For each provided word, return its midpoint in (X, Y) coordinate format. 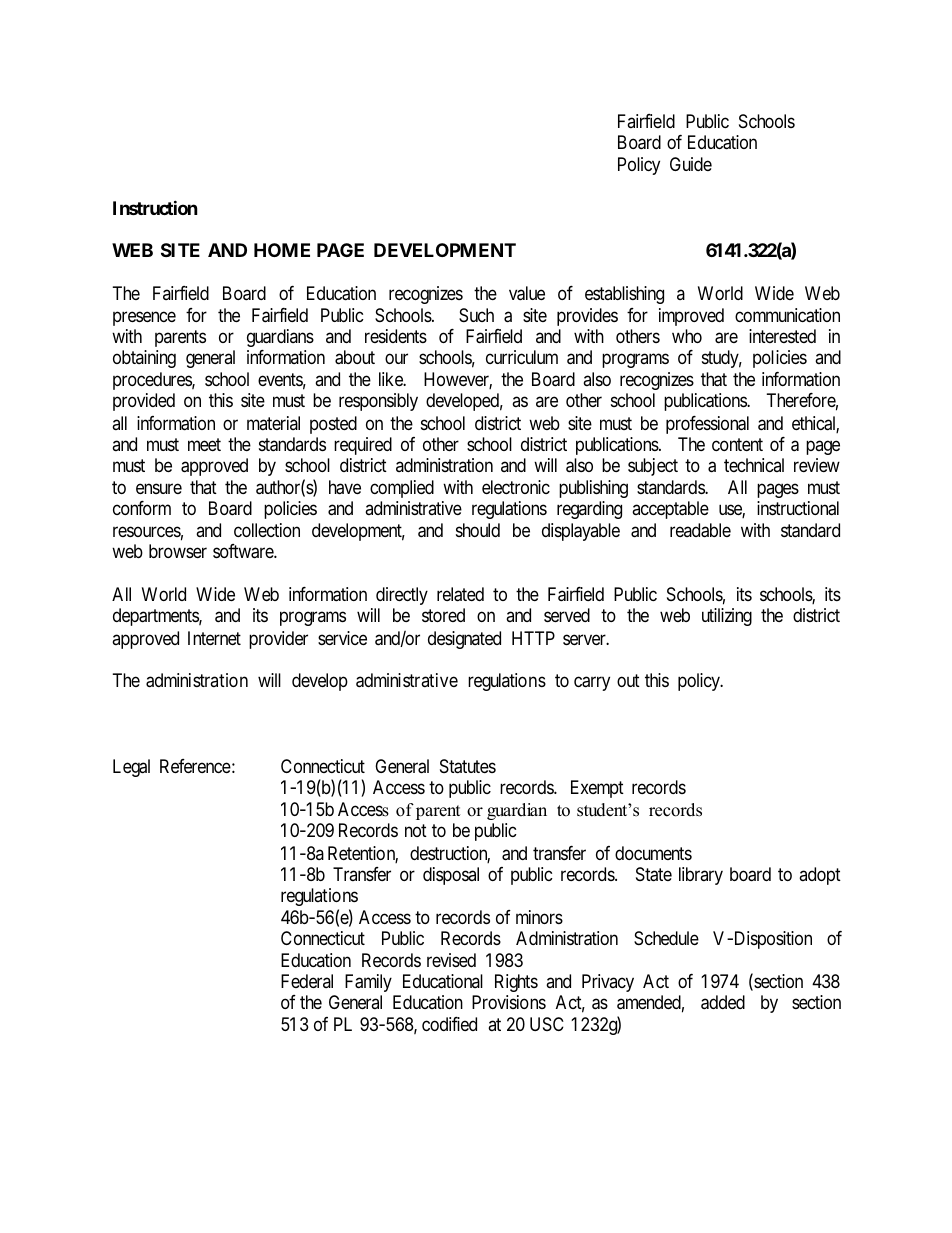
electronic (516, 487)
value (527, 293)
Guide (691, 164)
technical (754, 465)
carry (592, 683)
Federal (307, 981)
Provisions (509, 1002)
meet (204, 444)
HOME (282, 250)
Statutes (468, 766)
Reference (195, 766)
